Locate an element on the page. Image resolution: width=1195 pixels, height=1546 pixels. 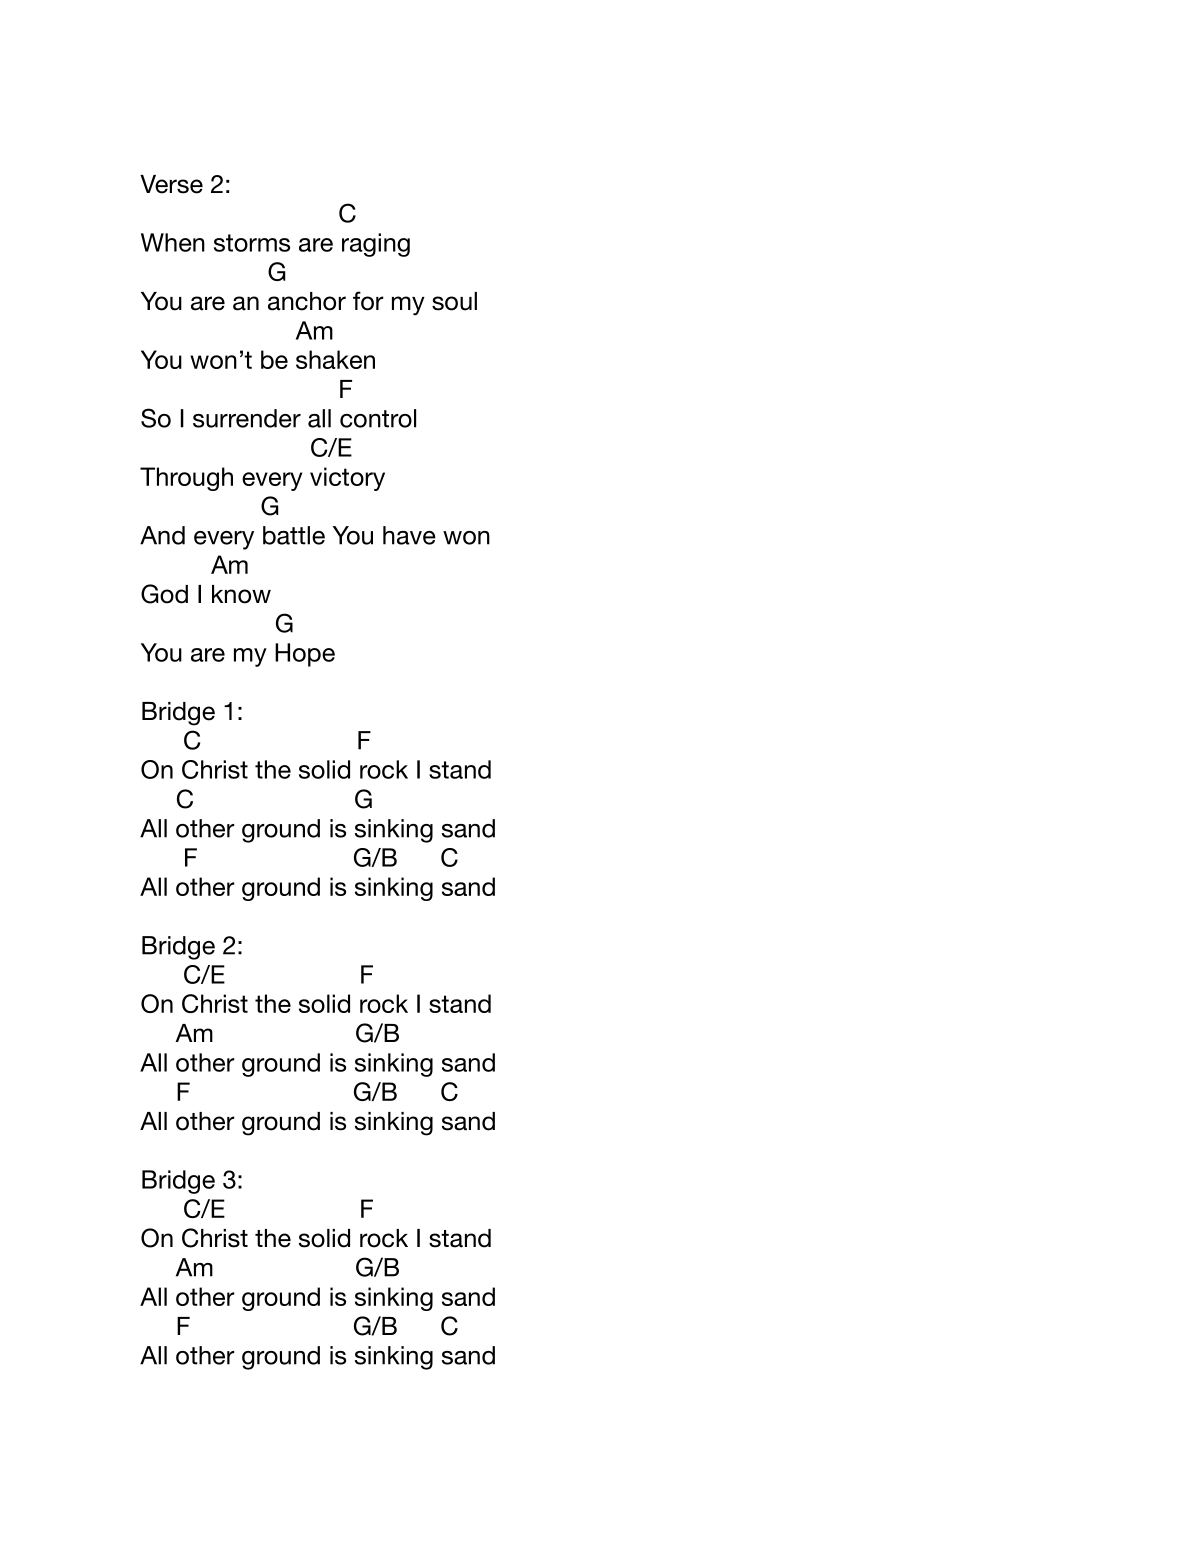
raging is located at coordinates (376, 245).
